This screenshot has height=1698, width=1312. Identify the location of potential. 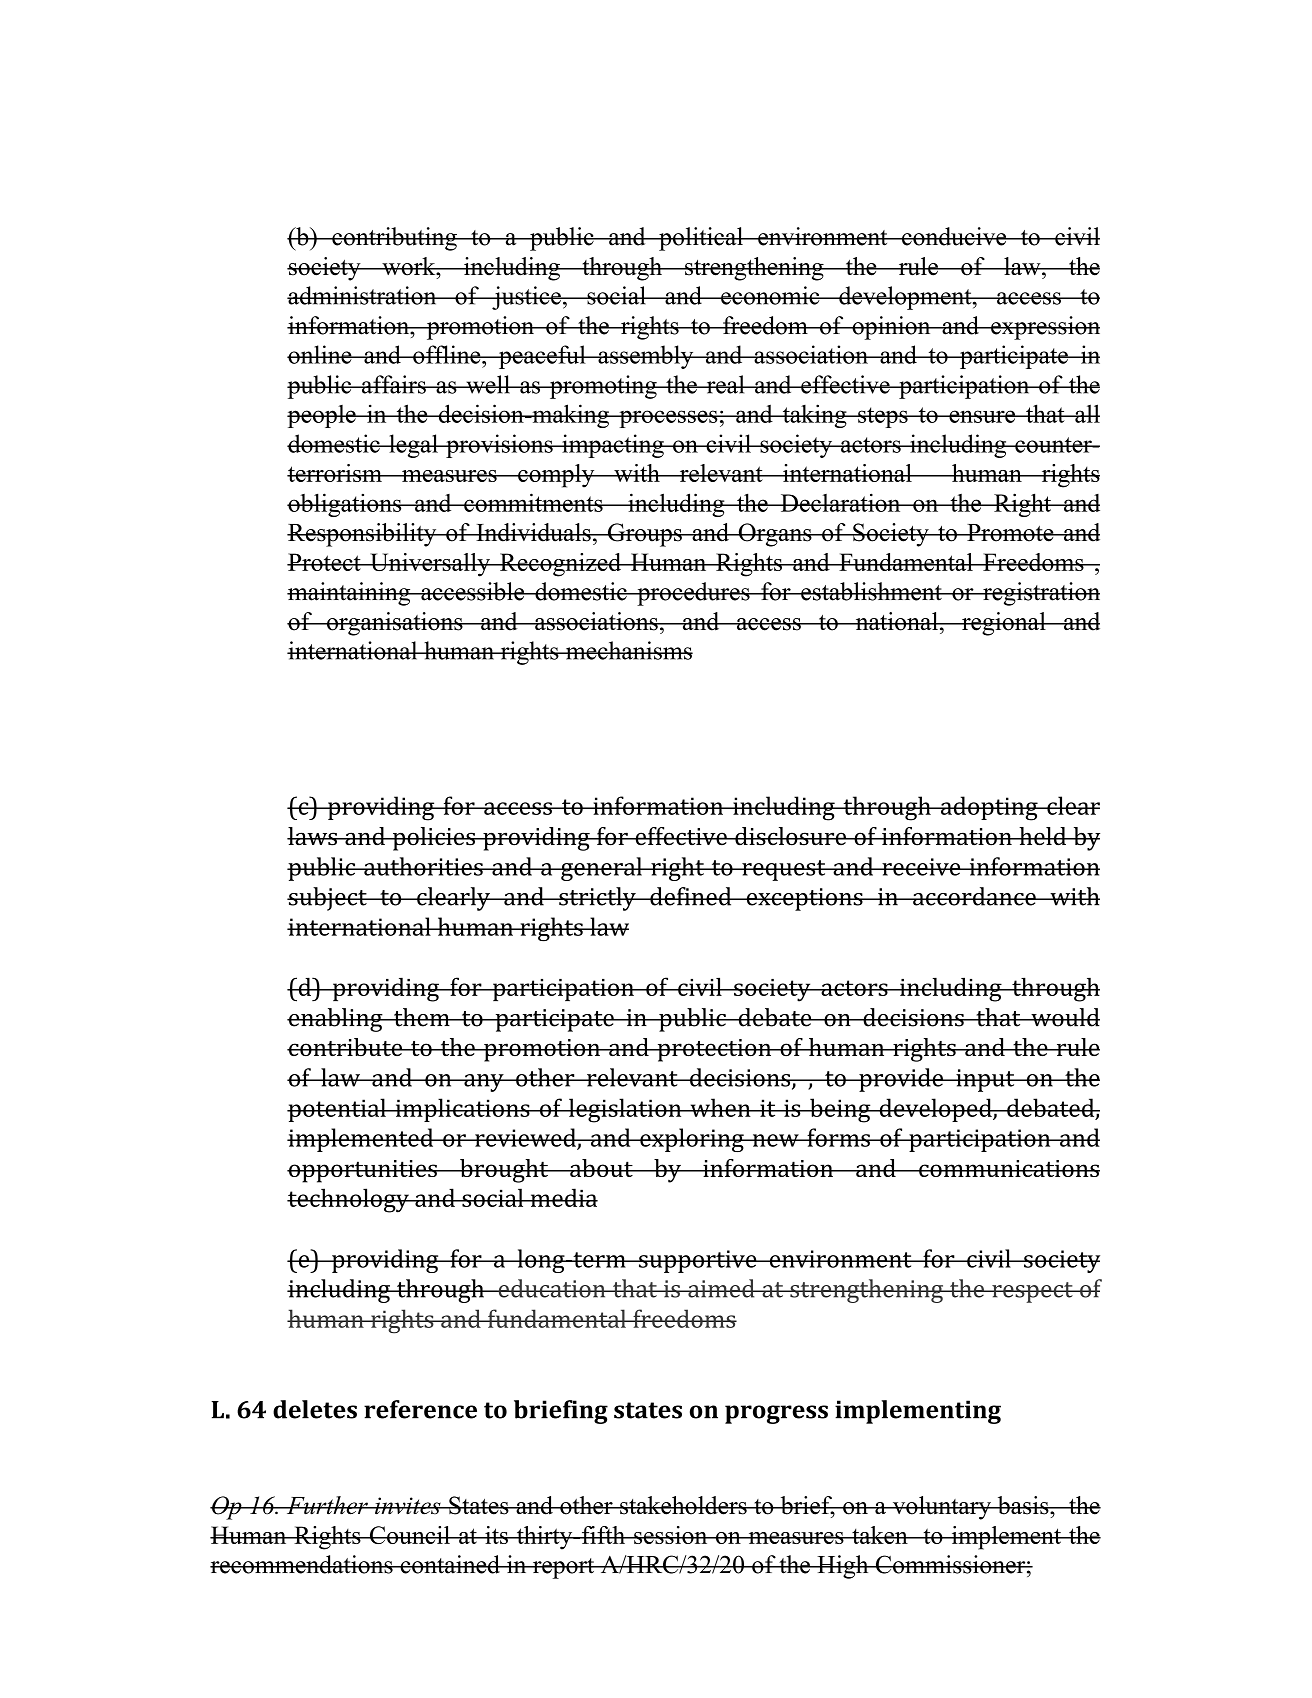
(337, 1110).
